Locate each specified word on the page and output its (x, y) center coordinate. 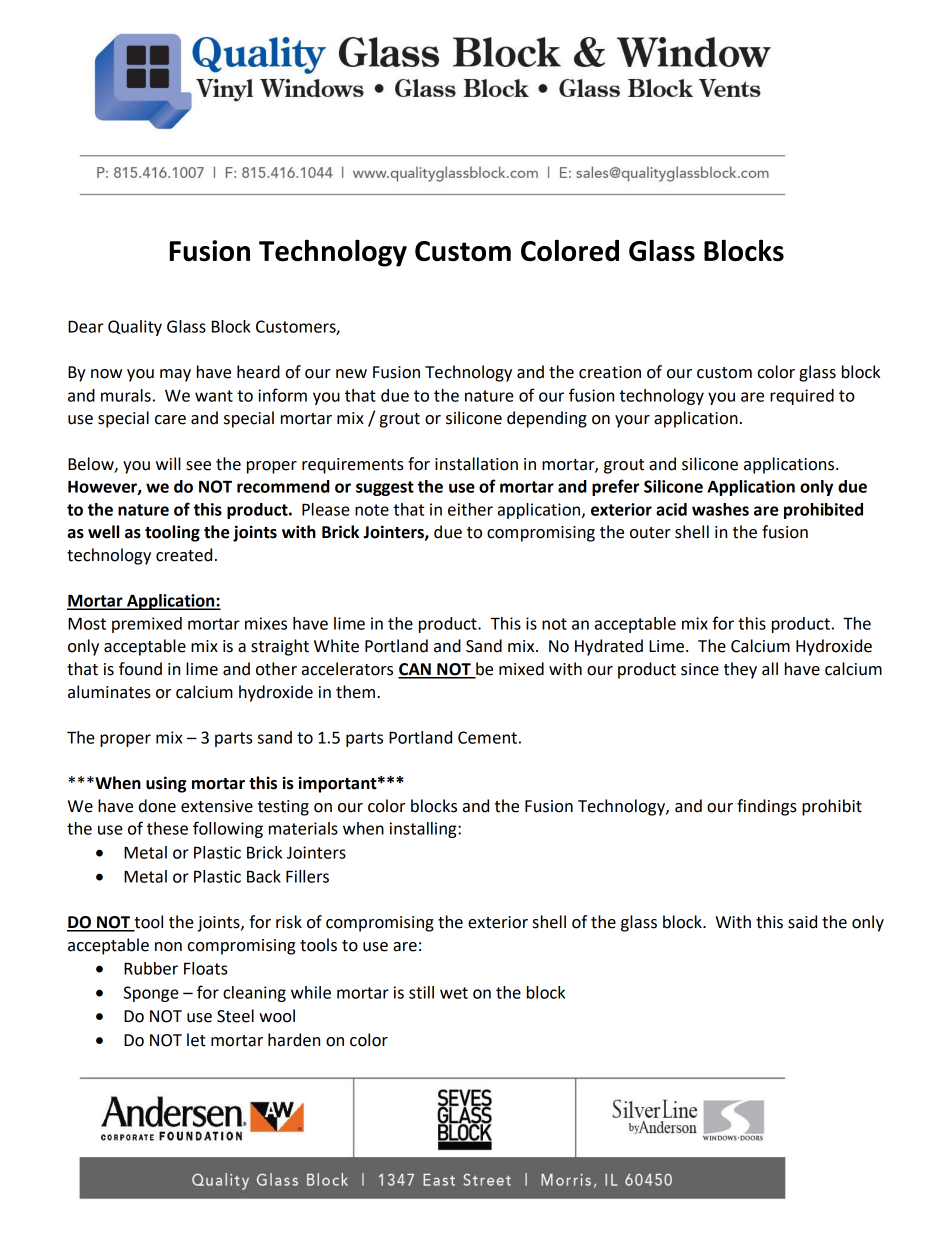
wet (454, 993)
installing (424, 830)
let (196, 1040)
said (802, 922)
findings (767, 807)
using (166, 784)
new (351, 374)
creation (610, 372)
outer (650, 533)
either (470, 509)
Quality (135, 328)
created (184, 555)
